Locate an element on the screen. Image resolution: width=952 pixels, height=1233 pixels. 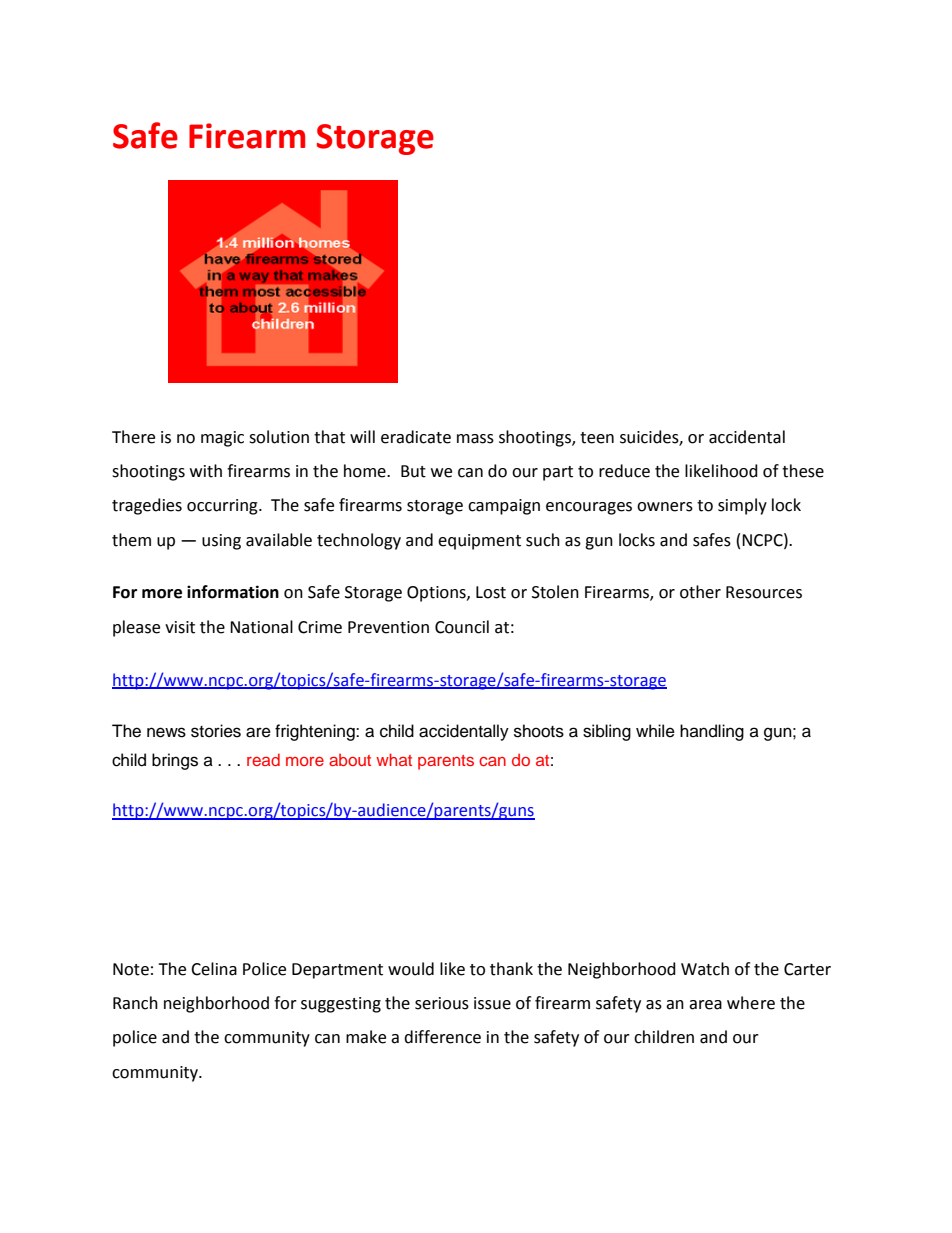
other is located at coordinates (700, 592).
